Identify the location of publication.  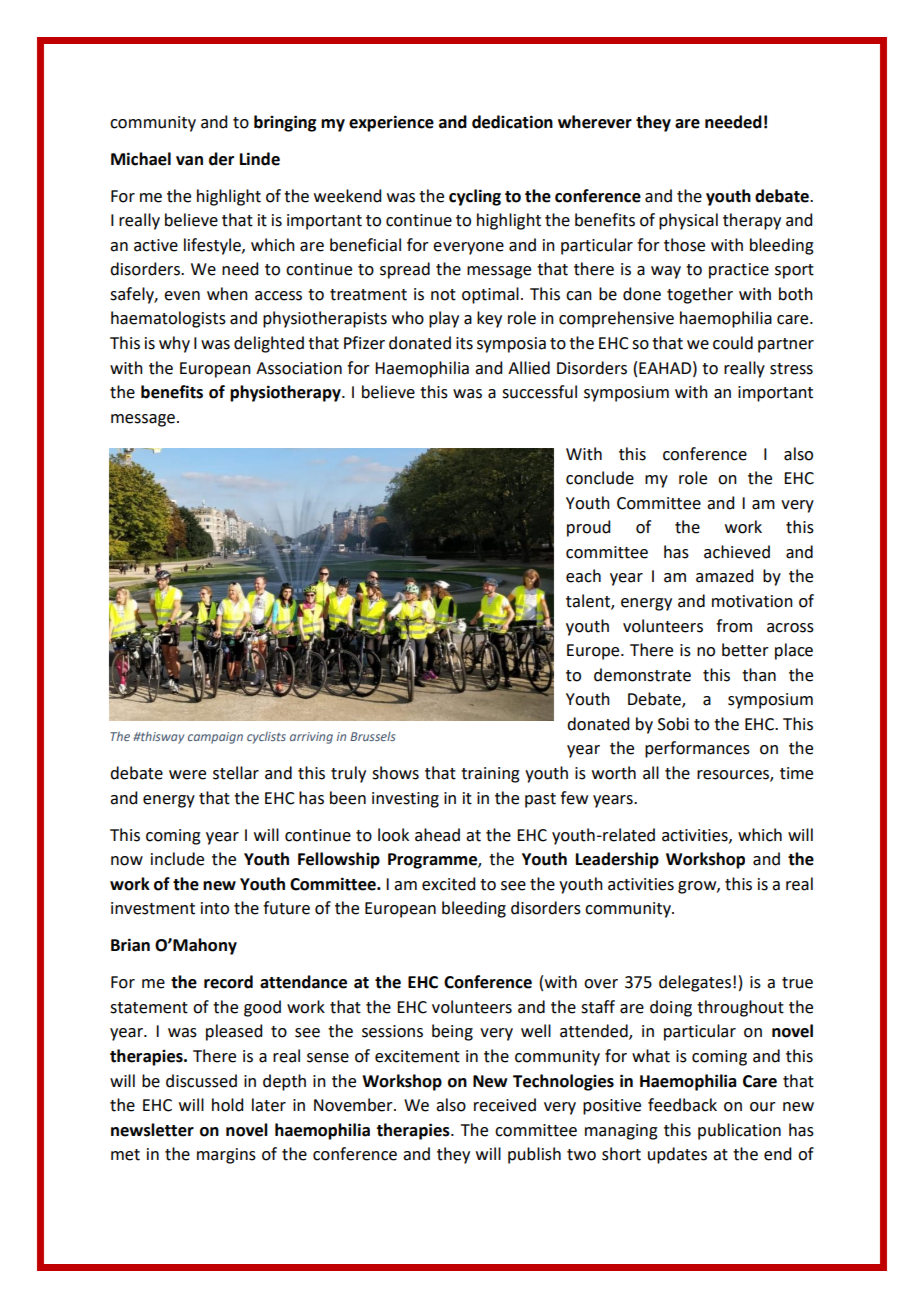
(739, 1131).
